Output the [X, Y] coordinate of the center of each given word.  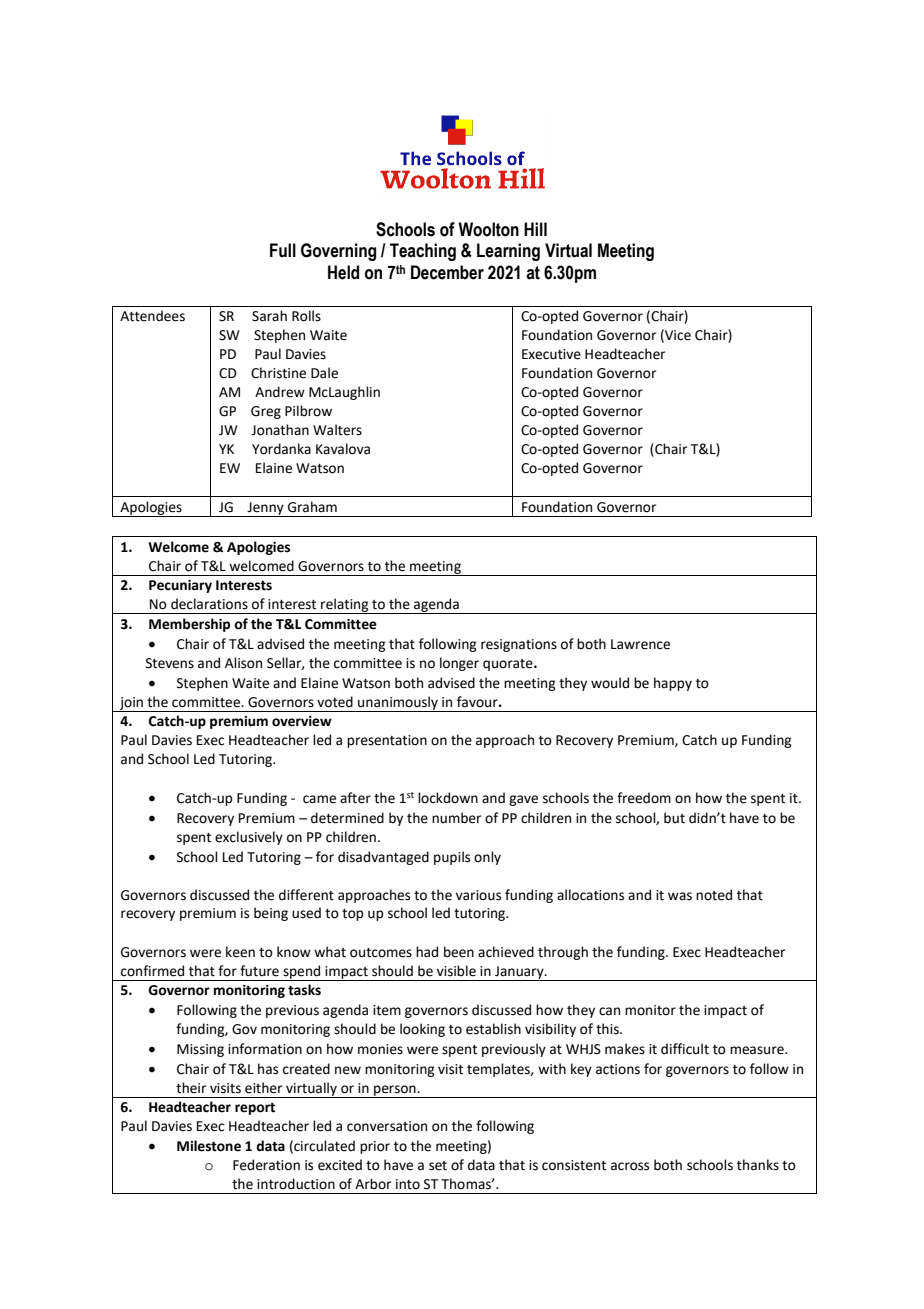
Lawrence [640, 644]
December [447, 272]
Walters [337, 430]
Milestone [209, 1146]
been [459, 952]
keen [240, 952]
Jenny [265, 509]
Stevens [170, 663]
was [680, 896]
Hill [535, 229]
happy [673, 684]
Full [283, 250]
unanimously [398, 704]
